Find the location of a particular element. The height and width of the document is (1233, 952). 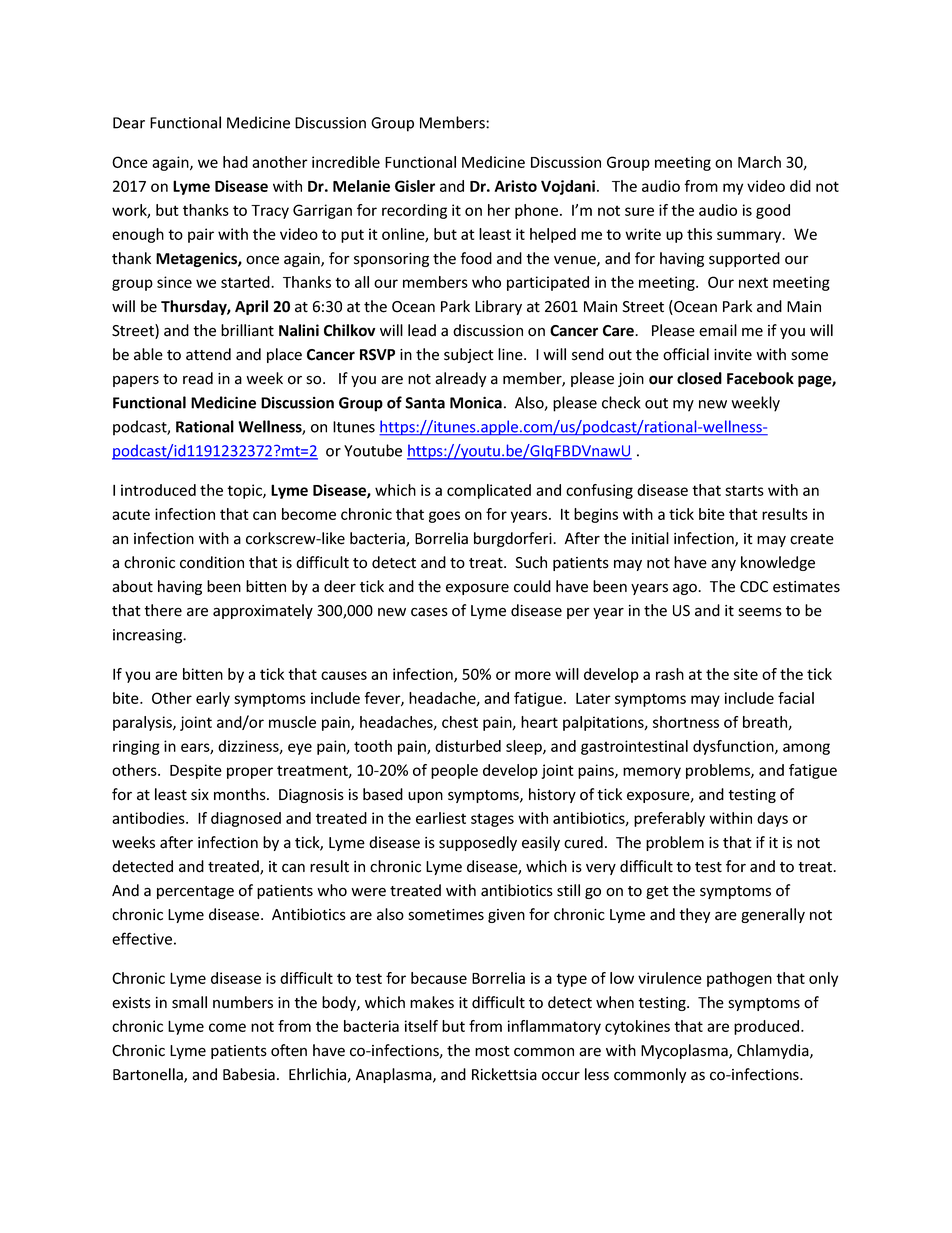

March is located at coordinates (759, 162).
